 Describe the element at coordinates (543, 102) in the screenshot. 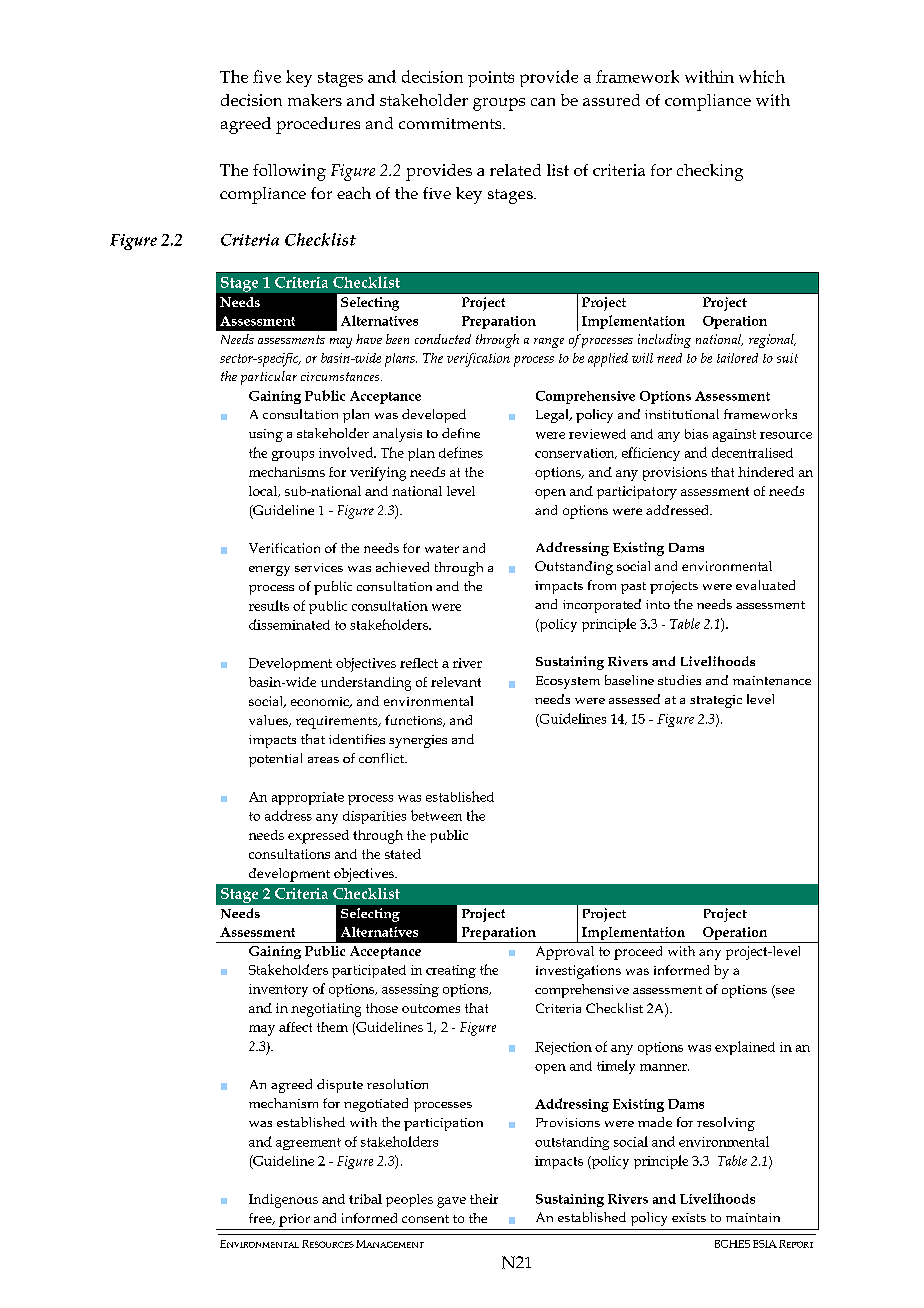

I see `can` at that location.
